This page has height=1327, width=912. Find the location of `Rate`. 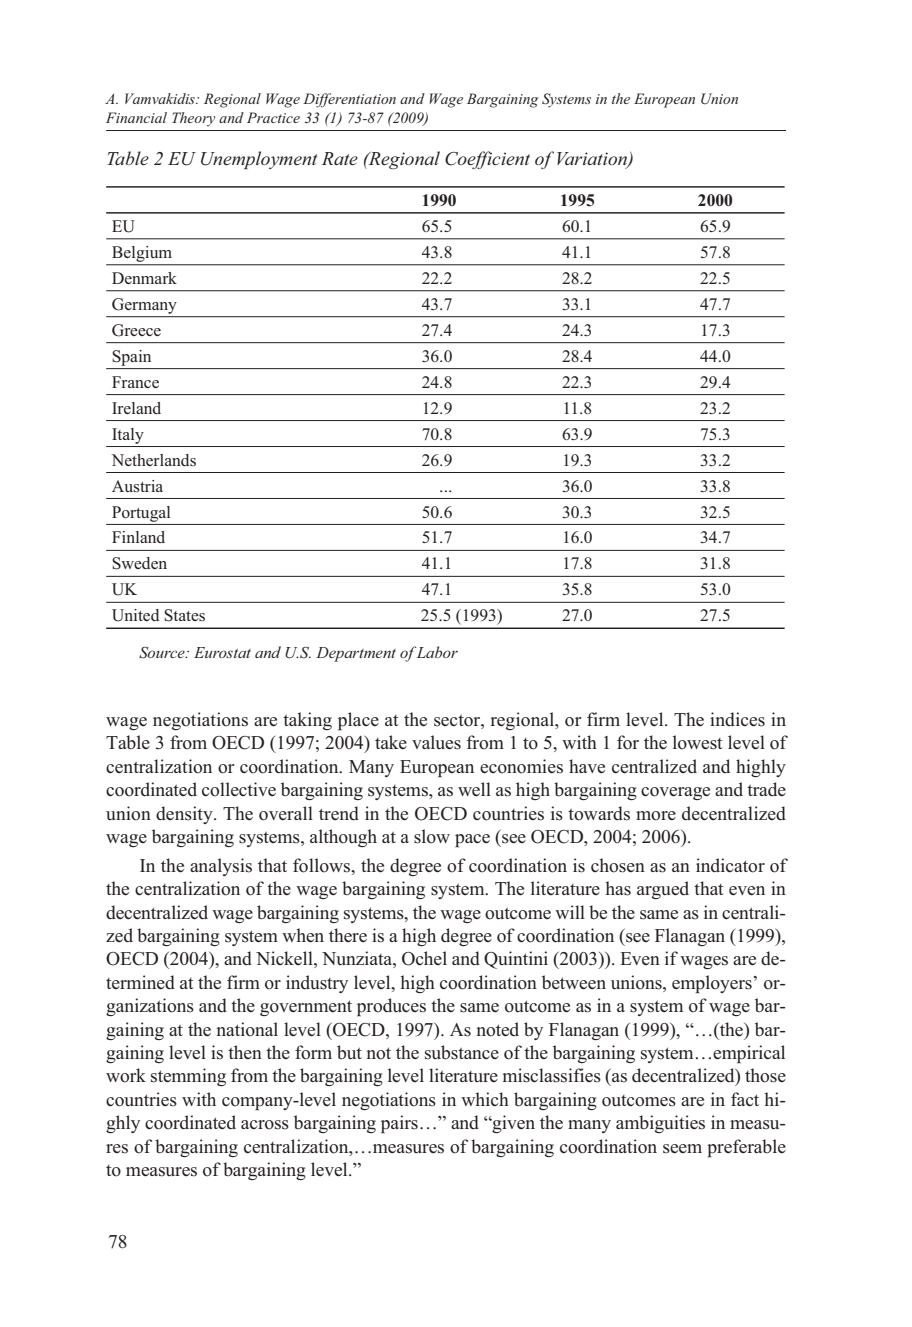

Rate is located at coordinates (340, 158).
